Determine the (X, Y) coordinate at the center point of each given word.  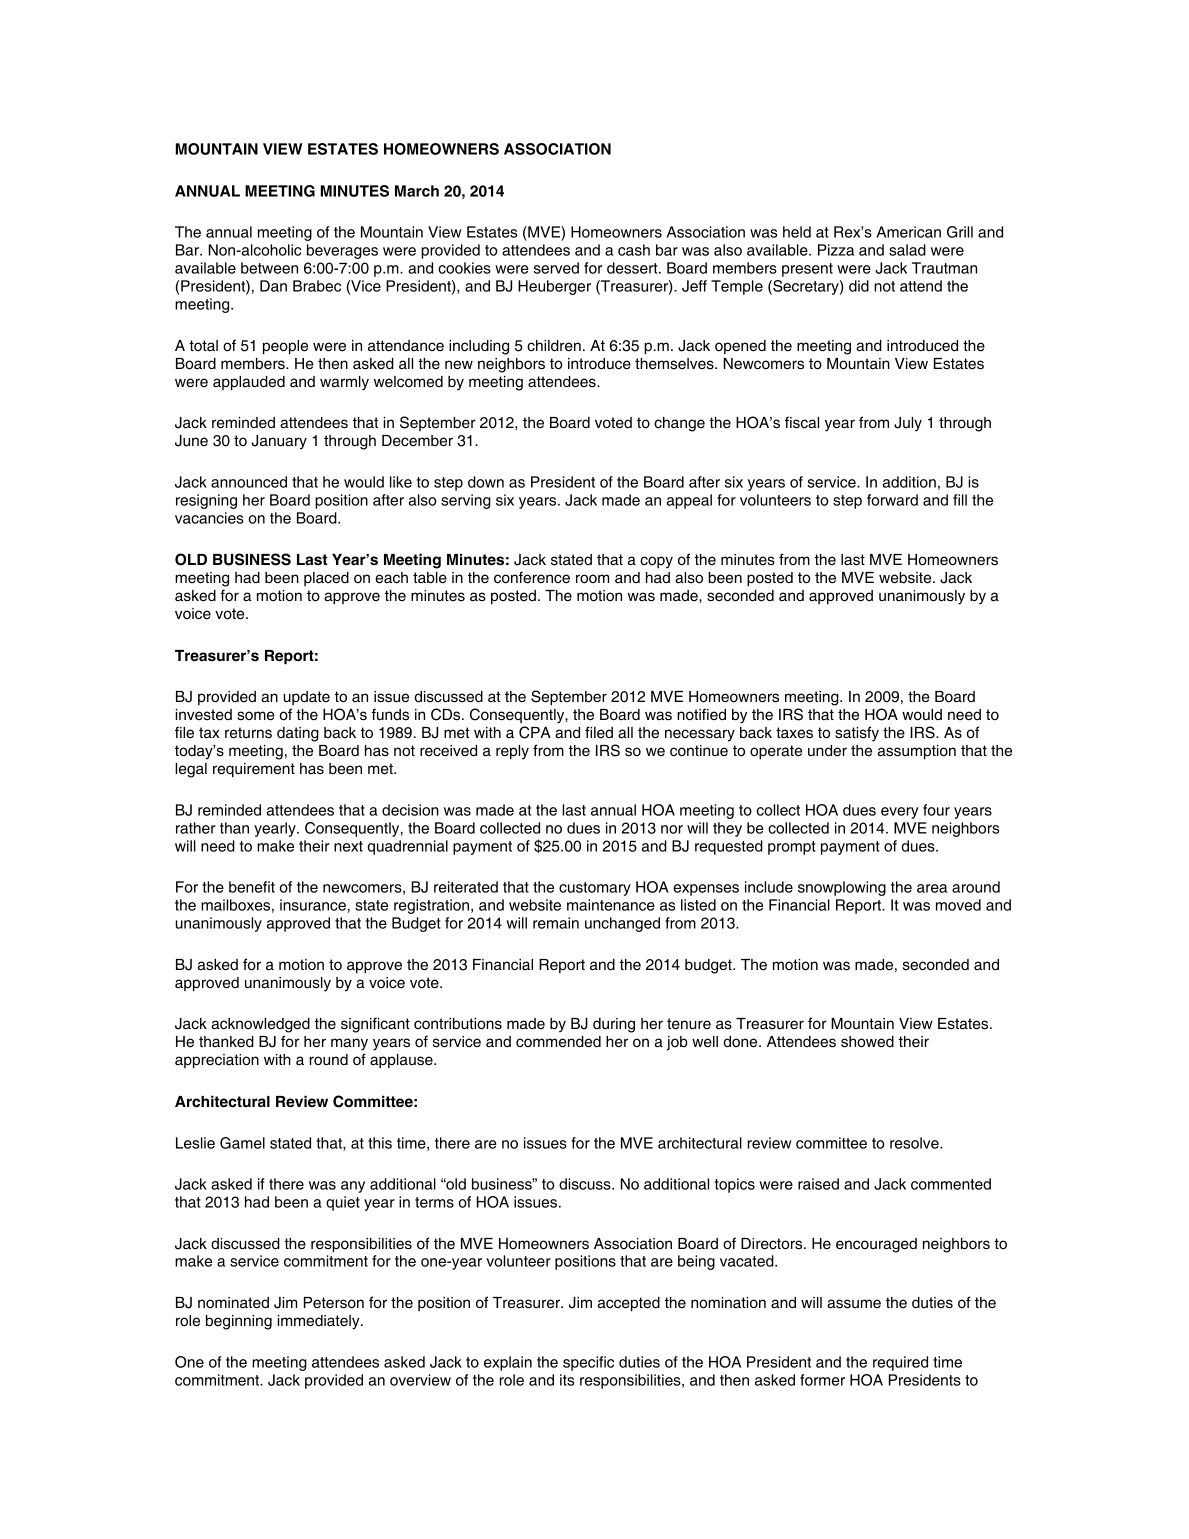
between (269, 268)
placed (326, 579)
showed (867, 1042)
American (908, 232)
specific (588, 1363)
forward (892, 500)
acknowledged (260, 1025)
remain (556, 923)
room (592, 579)
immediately (319, 1322)
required (900, 1363)
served (556, 268)
